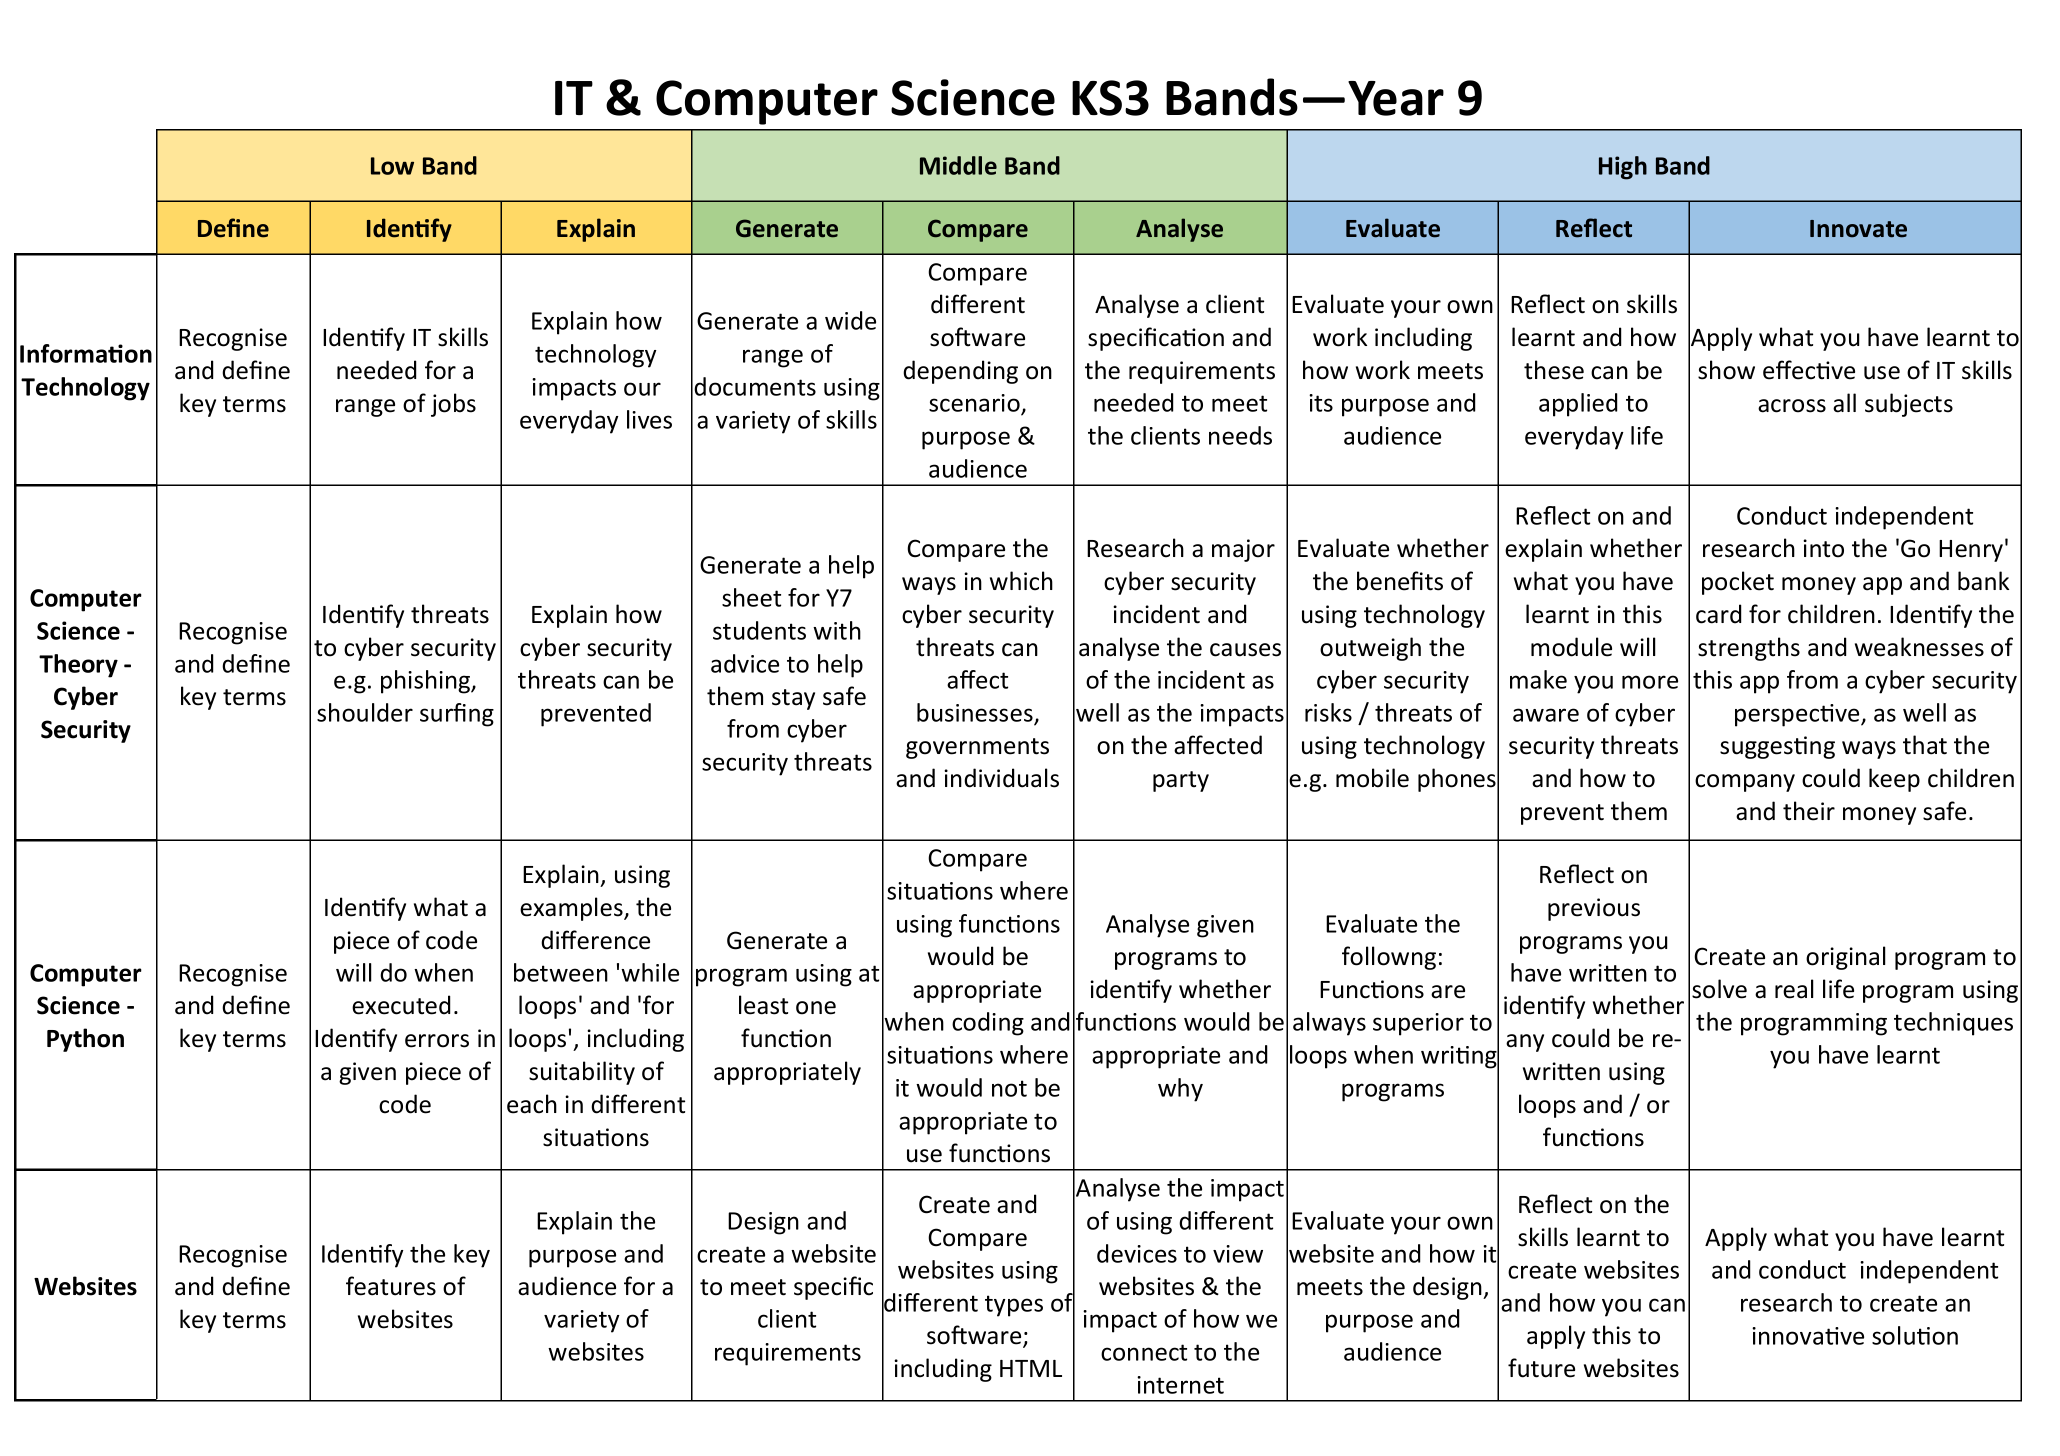 This image has height=1456, width=2060. I want to click on Middle, so click(958, 165).
